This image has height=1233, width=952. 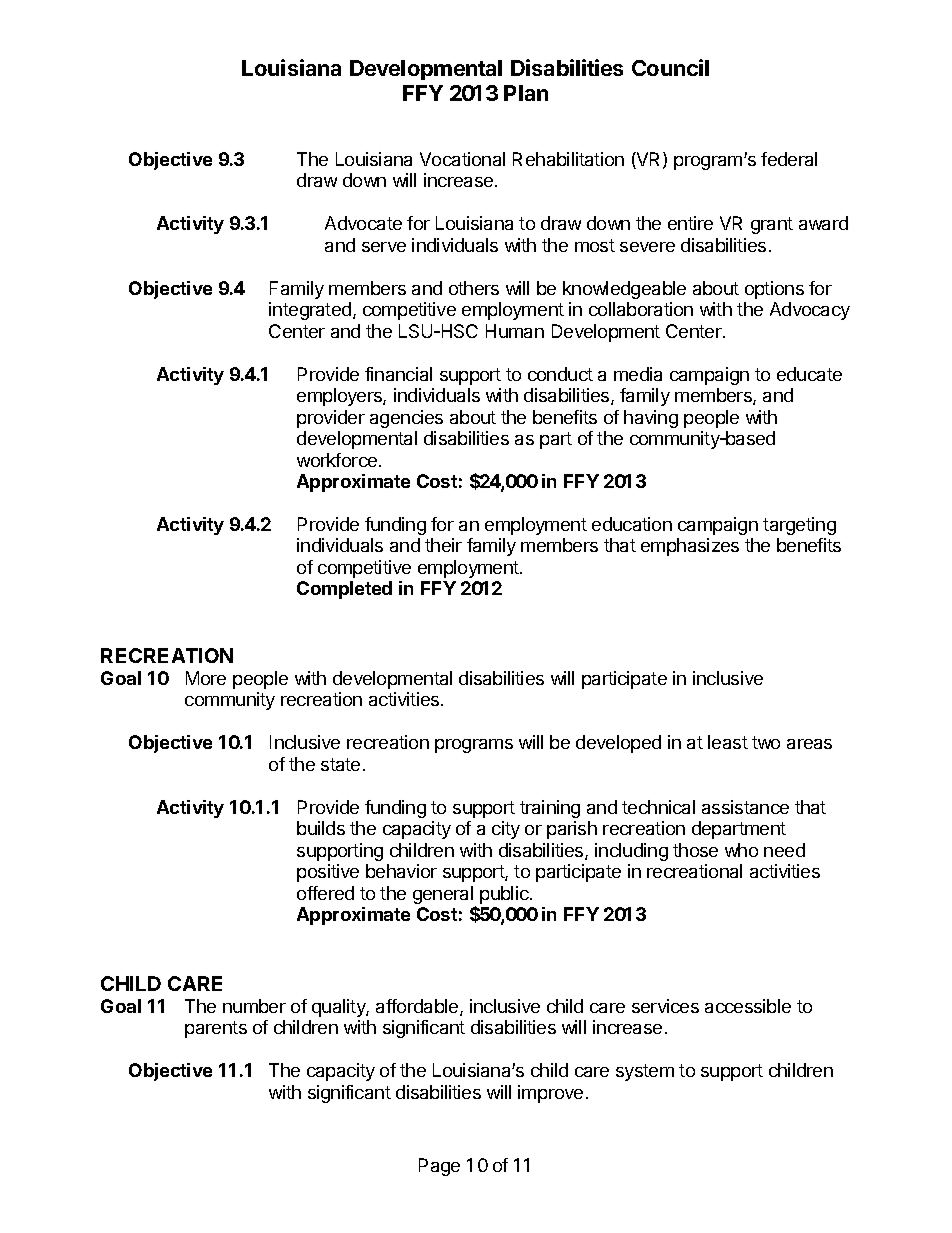 What do you see at coordinates (789, 159) in the image?
I see `federal` at bounding box center [789, 159].
